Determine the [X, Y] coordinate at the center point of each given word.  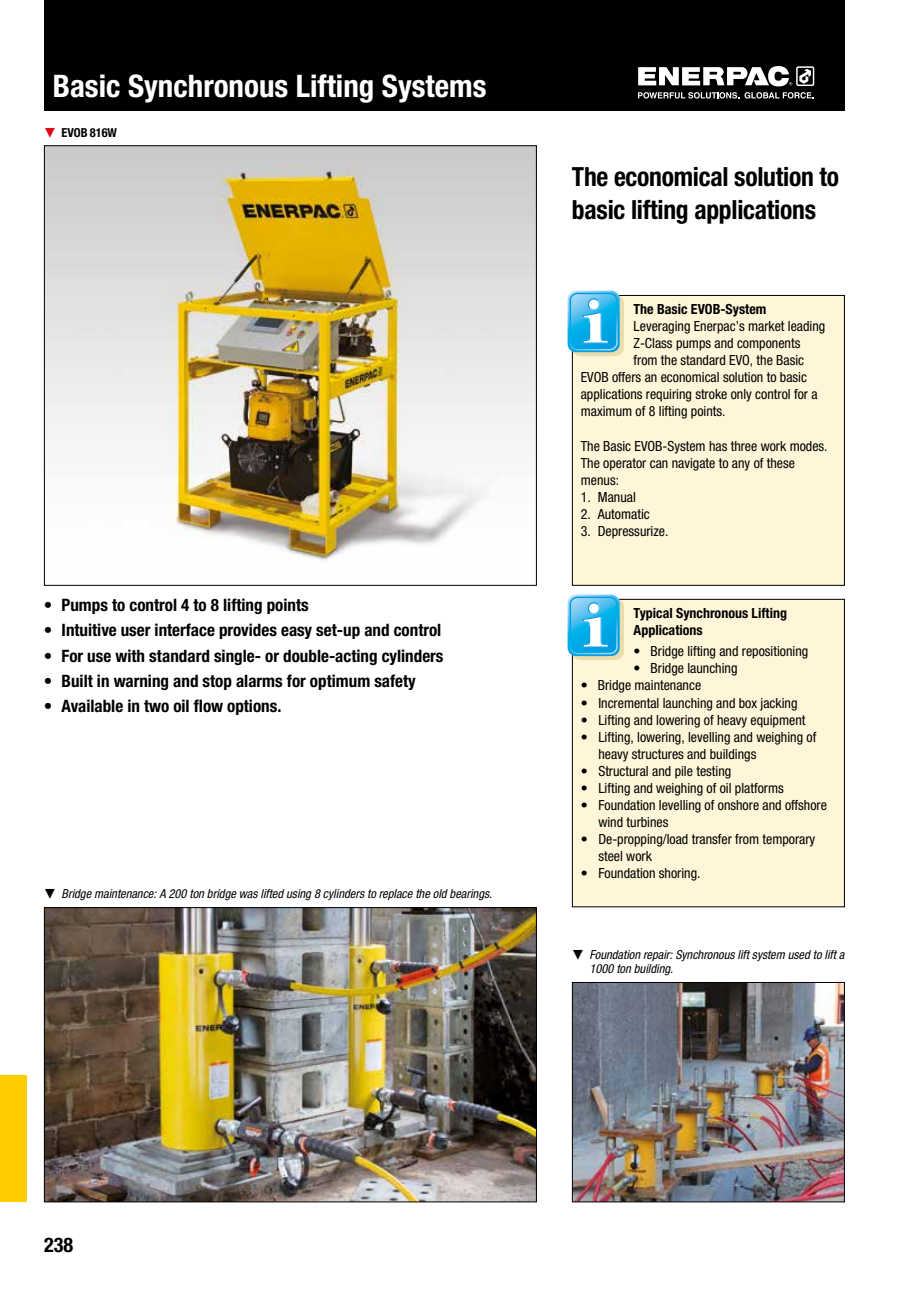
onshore [738, 805]
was [249, 894]
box [748, 703]
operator [624, 464]
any [741, 465]
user [136, 631]
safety [395, 682]
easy [296, 632]
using [299, 895]
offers [626, 377]
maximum [606, 411]
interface [185, 630]
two [156, 706]
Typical [652, 614]
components [768, 344]
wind [610, 822]
